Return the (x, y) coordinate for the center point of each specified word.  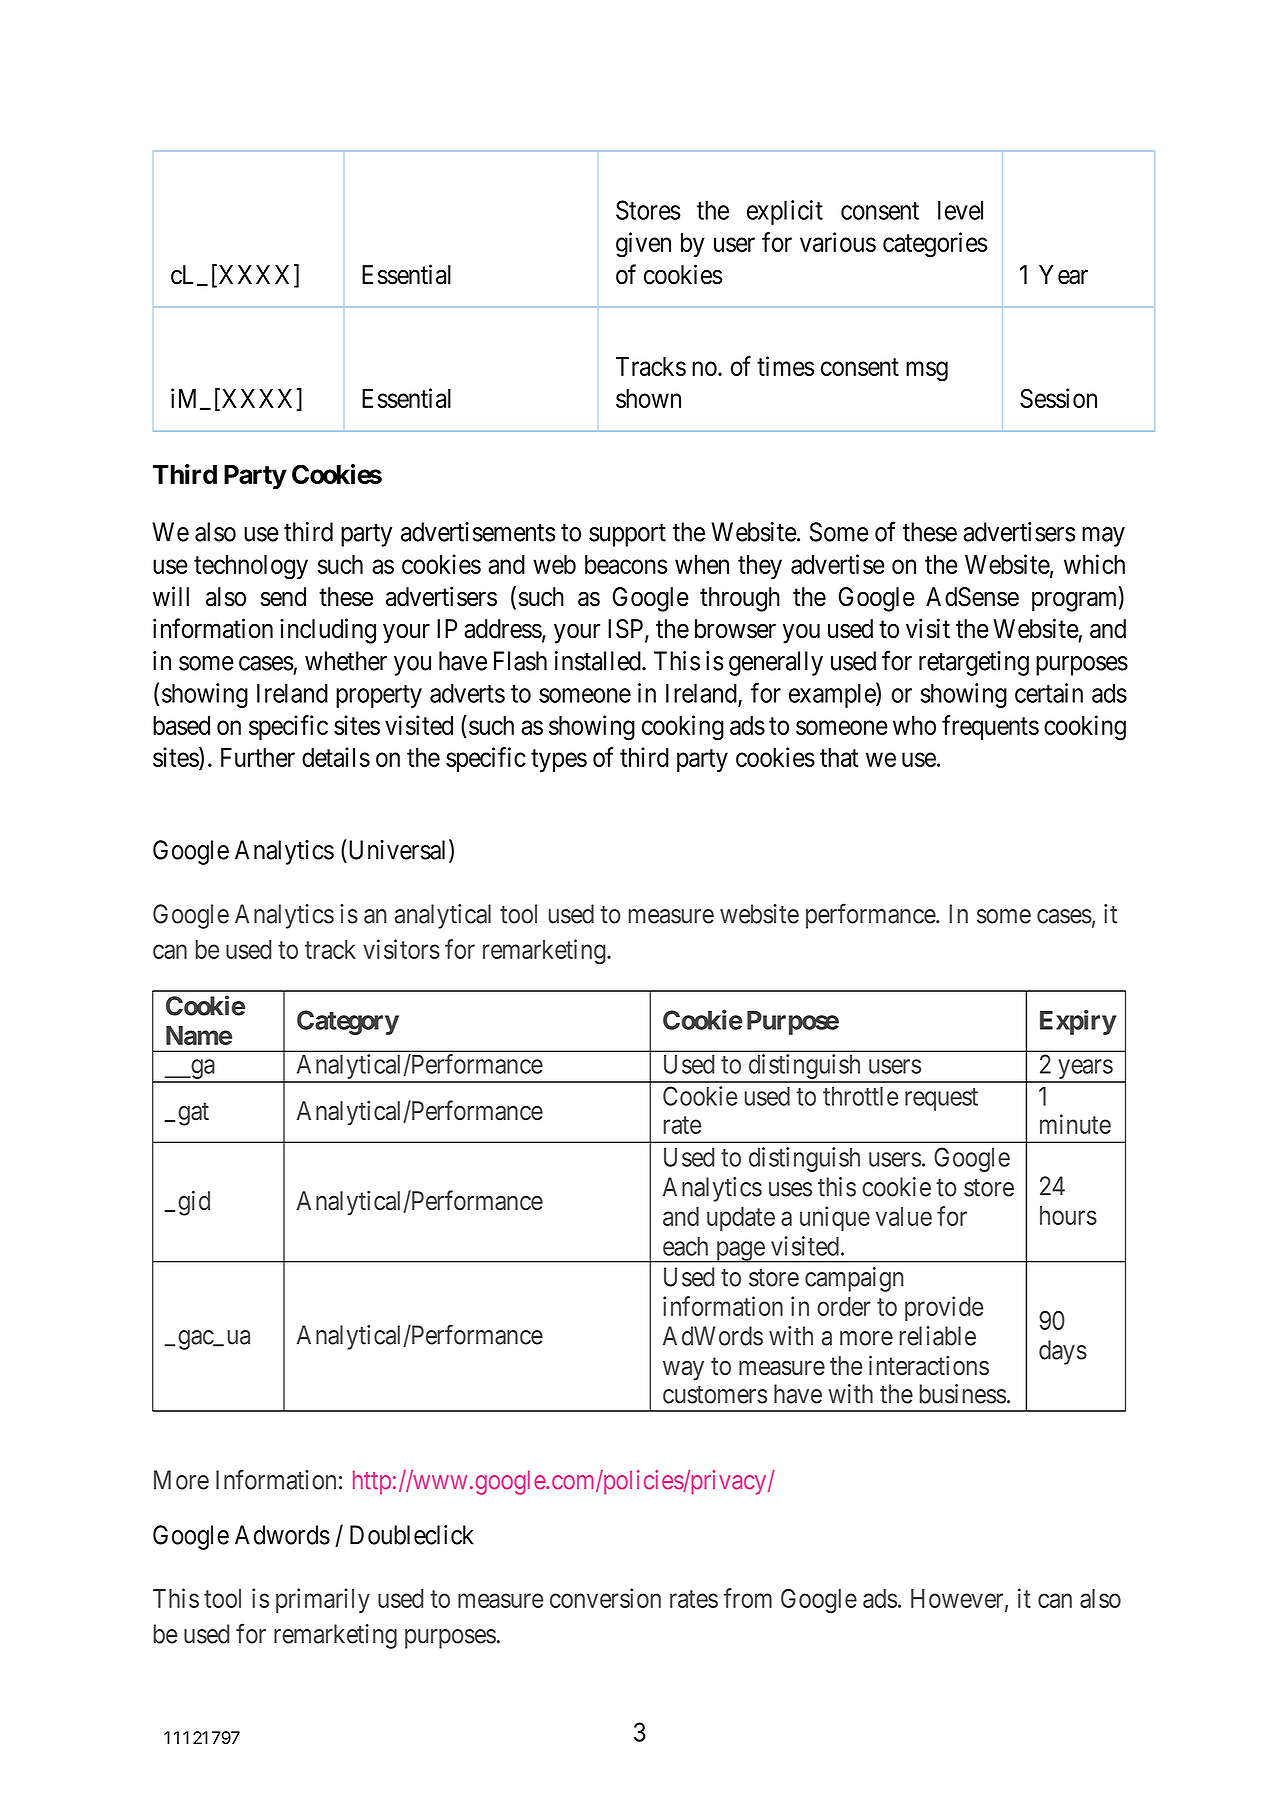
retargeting (974, 663)
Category (348, 1022)
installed (599, 661)
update (741, 1219)
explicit (785, 212)
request (941, 1099)
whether (346, 661)
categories (935, 245)
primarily (323, 1600)
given (643, 245)
